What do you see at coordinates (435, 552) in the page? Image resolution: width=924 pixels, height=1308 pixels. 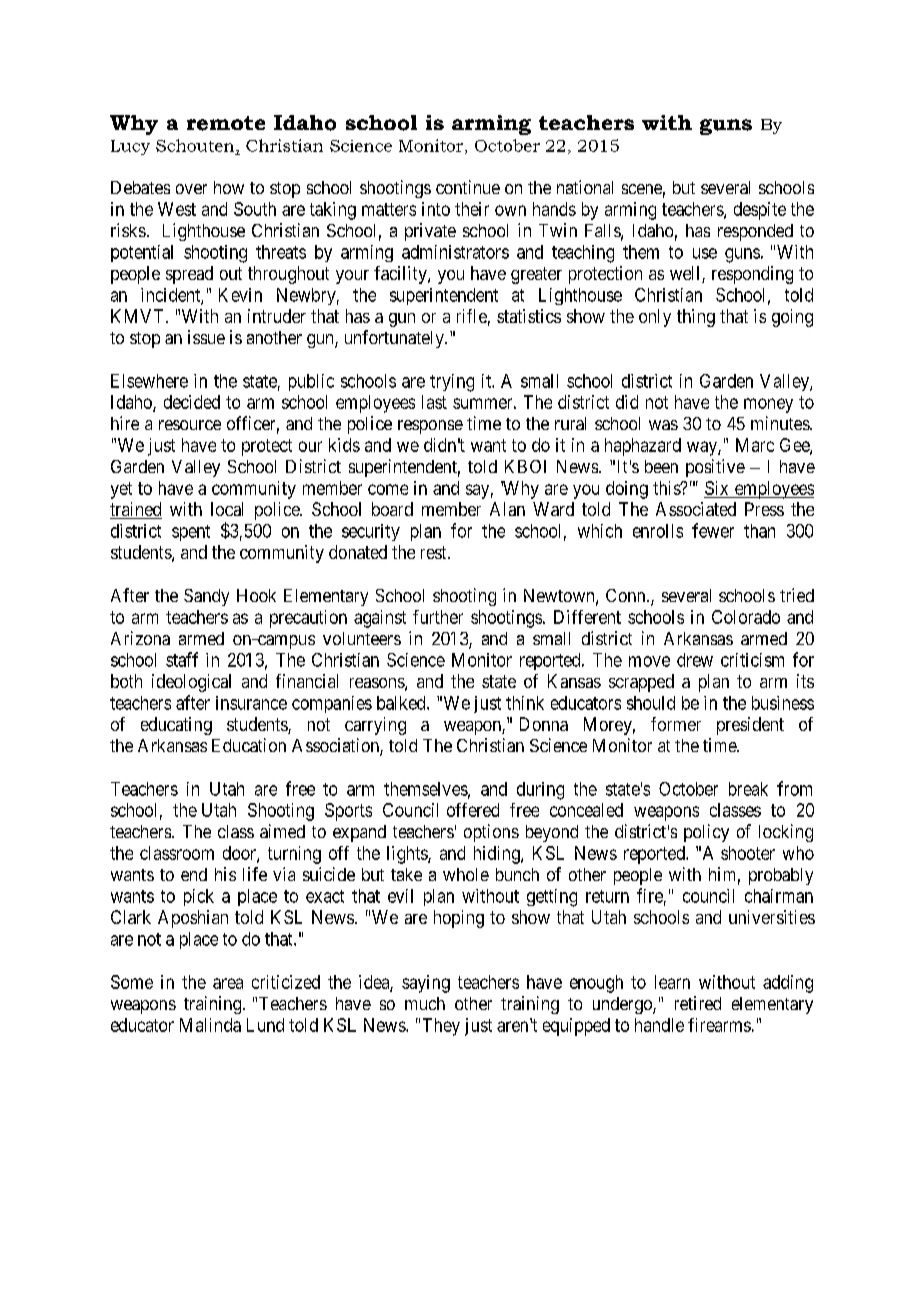 I see `rest` at bounding box center [435, 552].
